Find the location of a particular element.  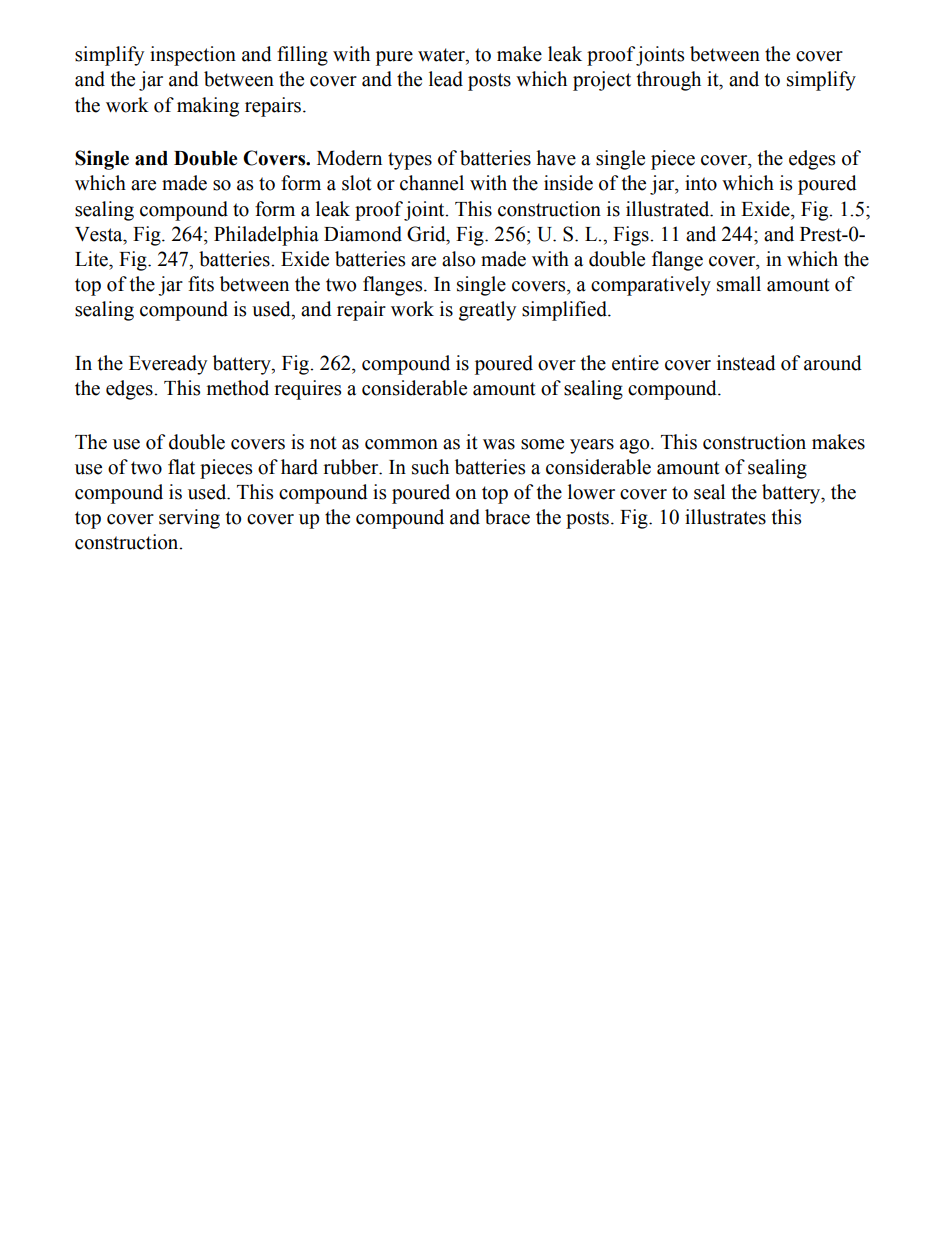

slot is located at coordinates (357, 183).
